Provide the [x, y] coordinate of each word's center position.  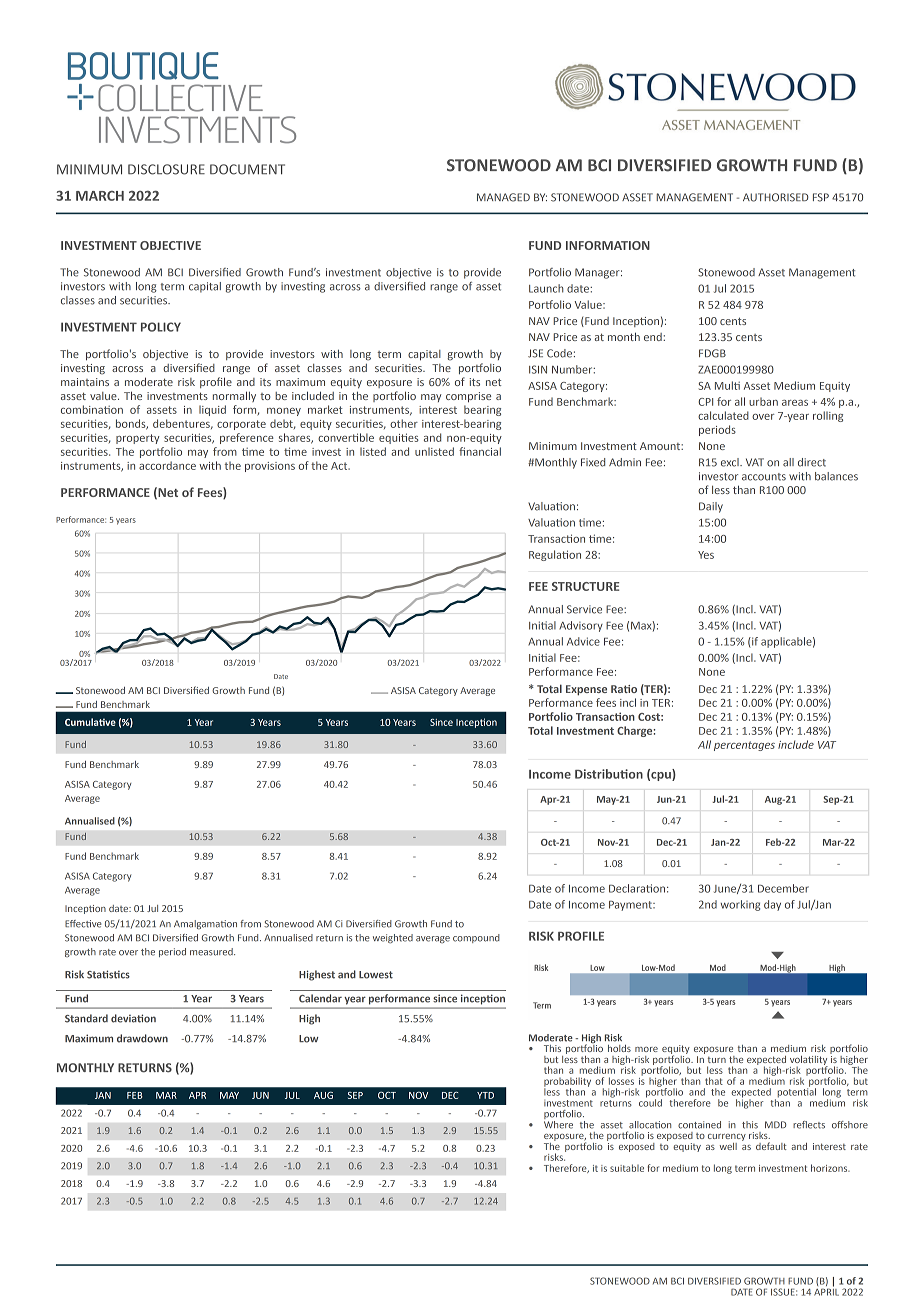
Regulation [555, 555]
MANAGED [503, 197]
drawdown [142, 1038]
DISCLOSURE [166, 169]
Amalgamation [205, 924]
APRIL [826, 1291]
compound [476, 938]
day [772, 905]
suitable [627, 1168]
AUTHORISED [776, 197]
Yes [706, 555]
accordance [167, 465]
